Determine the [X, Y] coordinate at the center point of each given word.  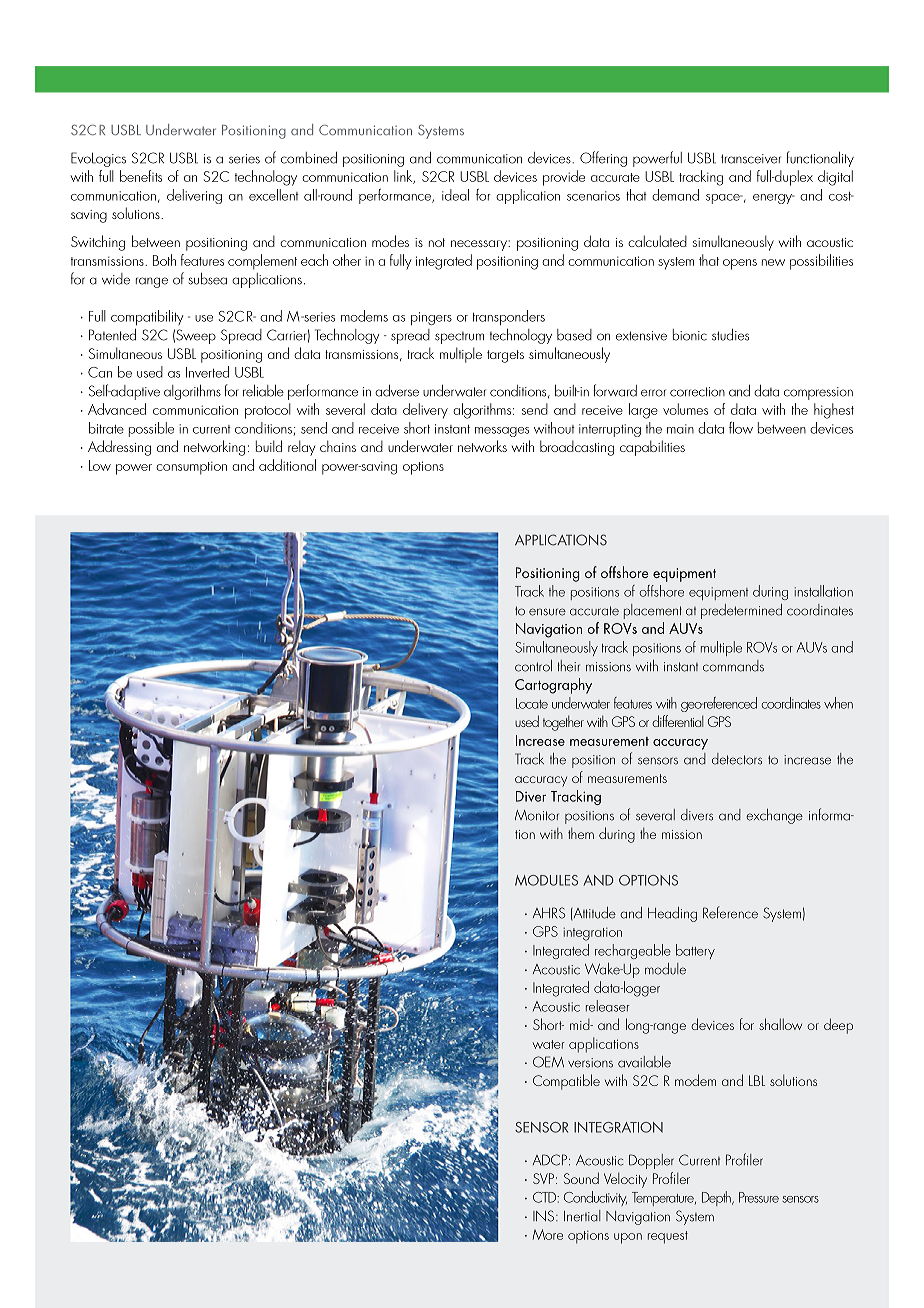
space [724, 199]
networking [214, 448]
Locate [532, 703]
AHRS [549, 913]
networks [482, 446]
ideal [455, 195]
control [533, 666]
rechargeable [633, 951]
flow [741, 428]
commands [733, 666]
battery [695, 951]
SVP [543, 1178]
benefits [141, 176]
